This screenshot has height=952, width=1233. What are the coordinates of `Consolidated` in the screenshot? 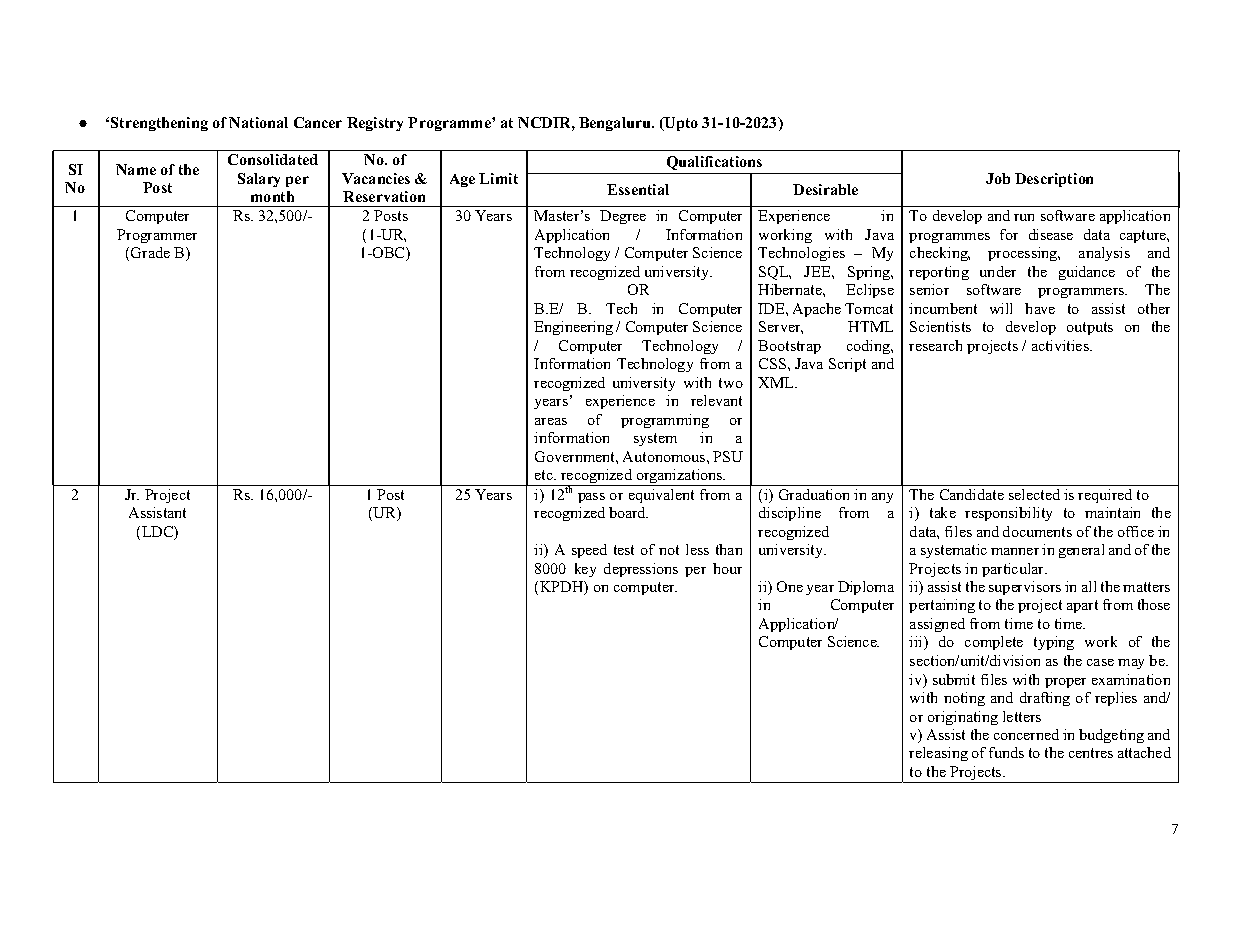 It's located at (273, 159).
